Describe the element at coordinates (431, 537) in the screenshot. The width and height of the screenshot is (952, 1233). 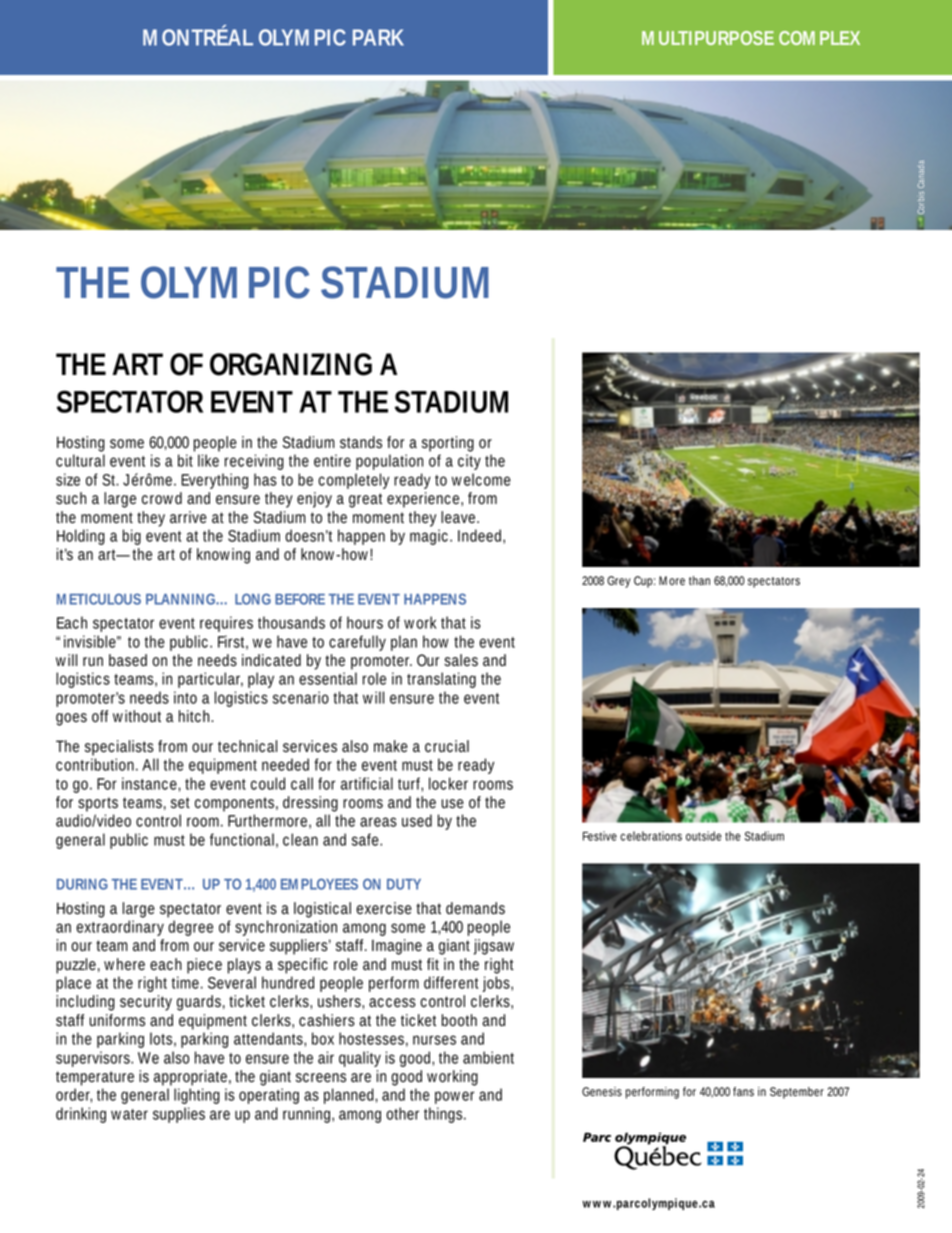
I see `magic` at that location.
